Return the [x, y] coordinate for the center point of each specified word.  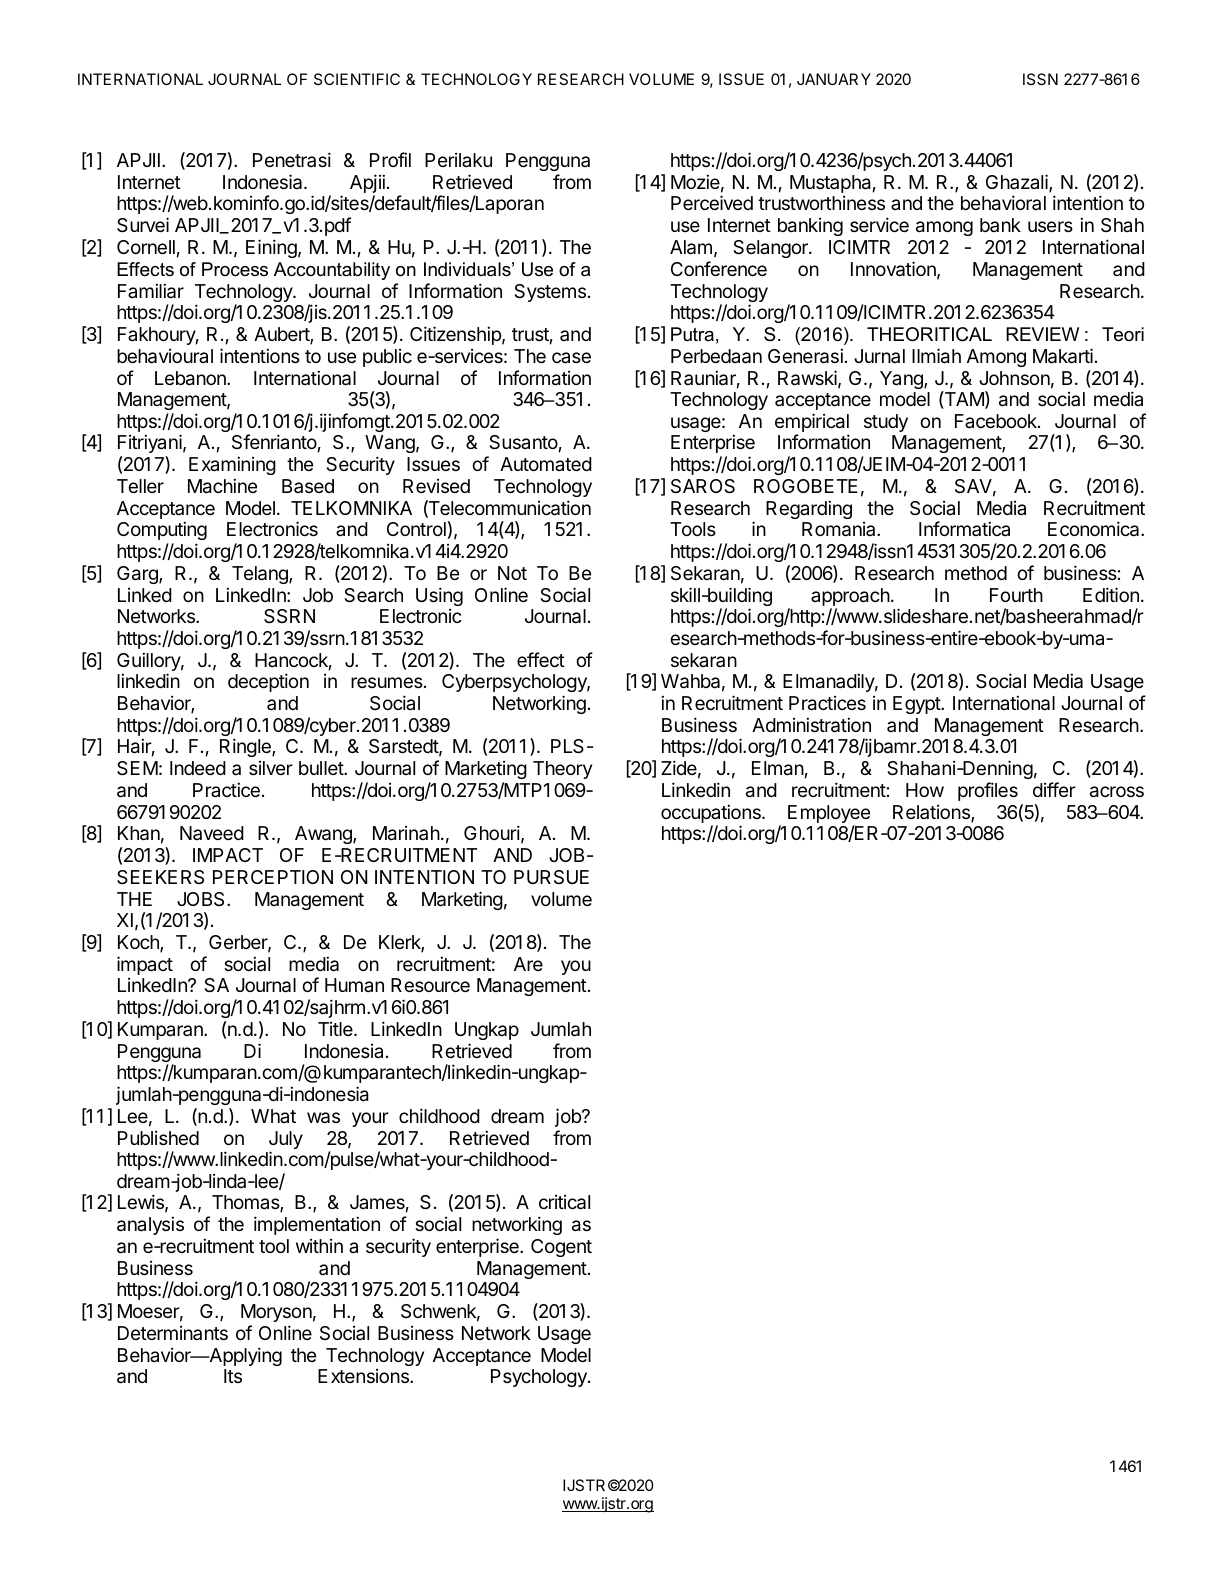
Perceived [712, 202]
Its [233, 1376]
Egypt [917, 705]
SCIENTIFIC [357, 79]
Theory [562, 770]
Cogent [561, 1248]
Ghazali [1018, 183]
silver [271, 768]
